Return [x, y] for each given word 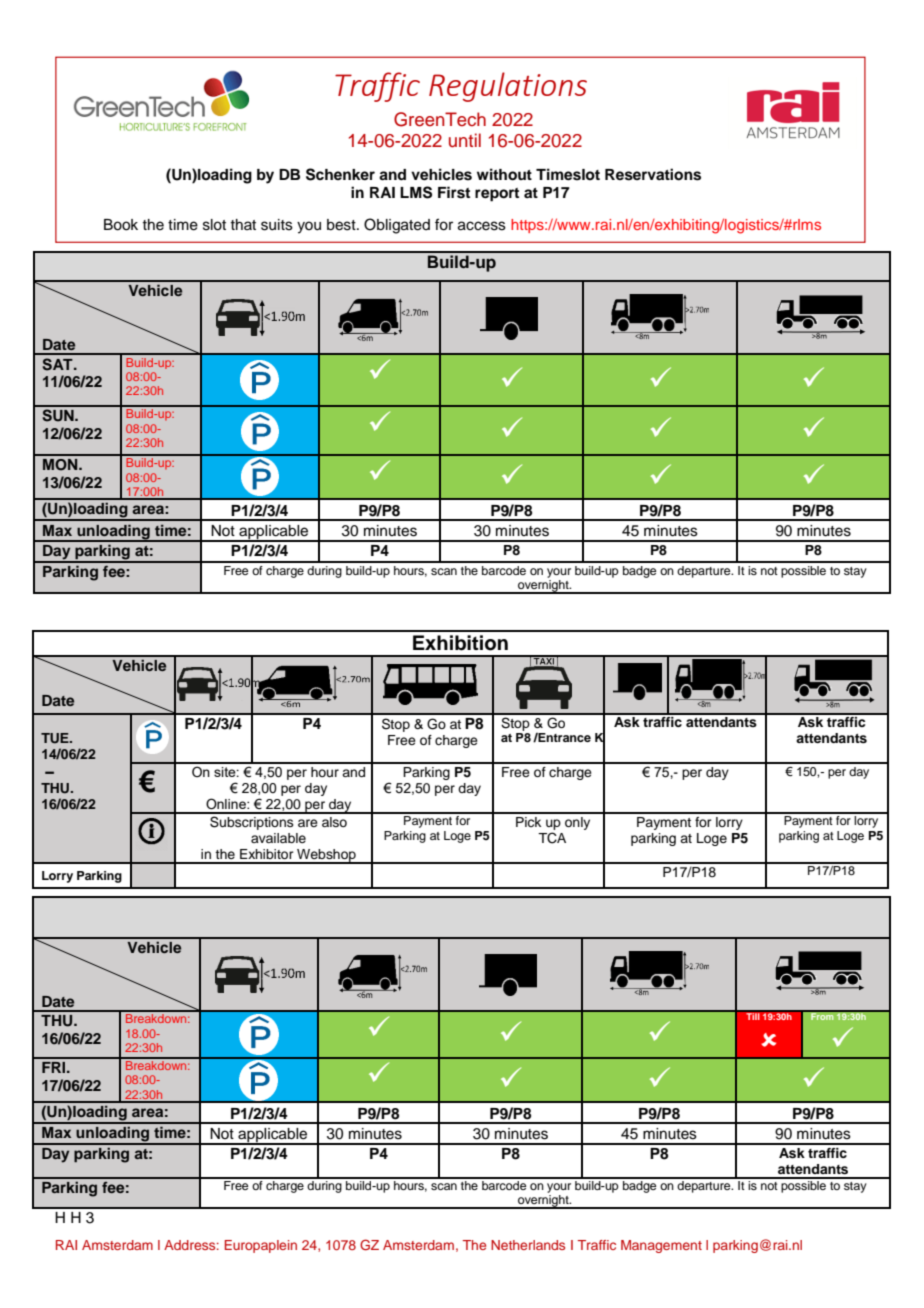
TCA [552, 838]
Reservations [653, 174]
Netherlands [528, 1245]
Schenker [340, 174]
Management [661, 1246]
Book [121, 225]
